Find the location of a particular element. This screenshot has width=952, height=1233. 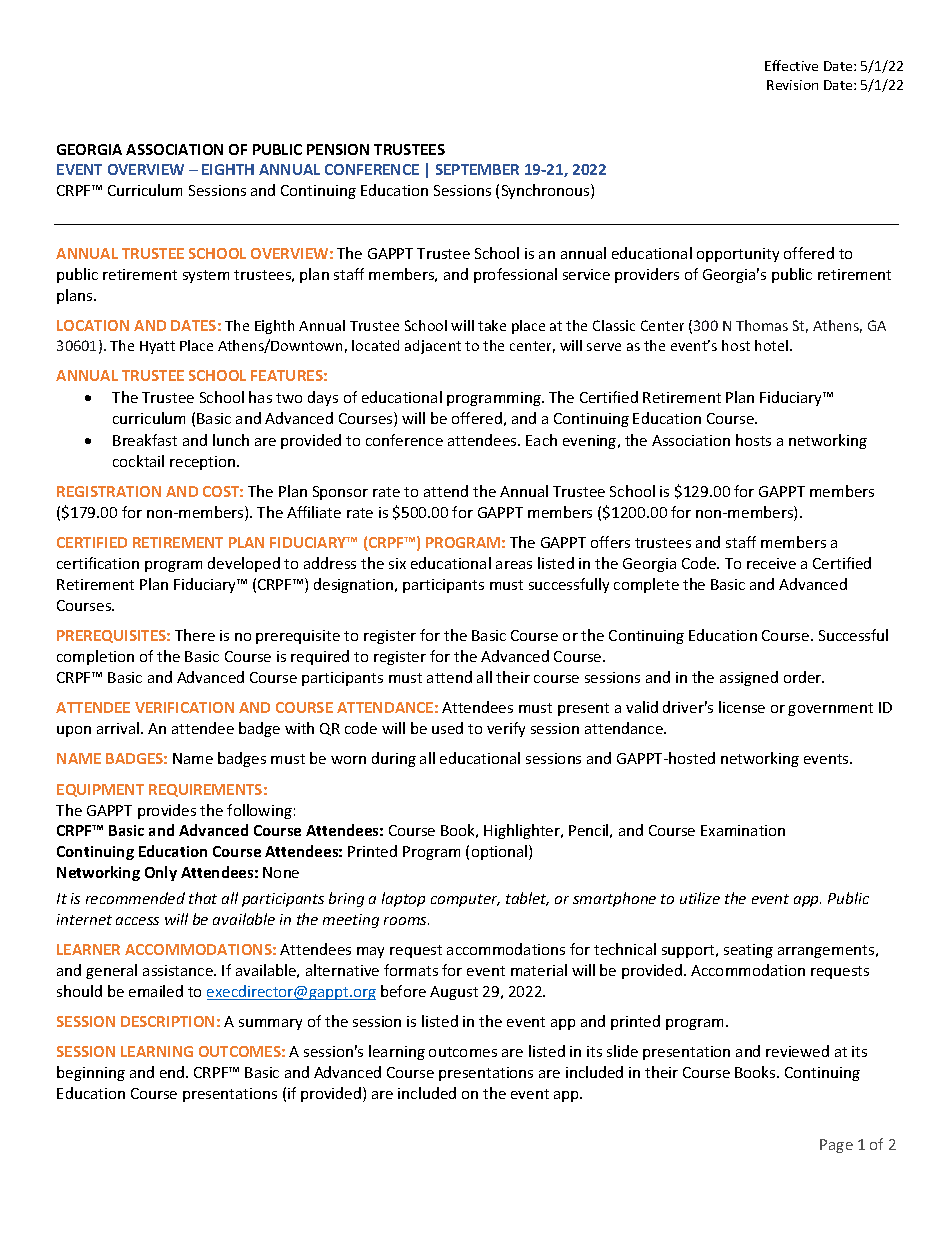

Examination is located at coordinates (743, 830).
